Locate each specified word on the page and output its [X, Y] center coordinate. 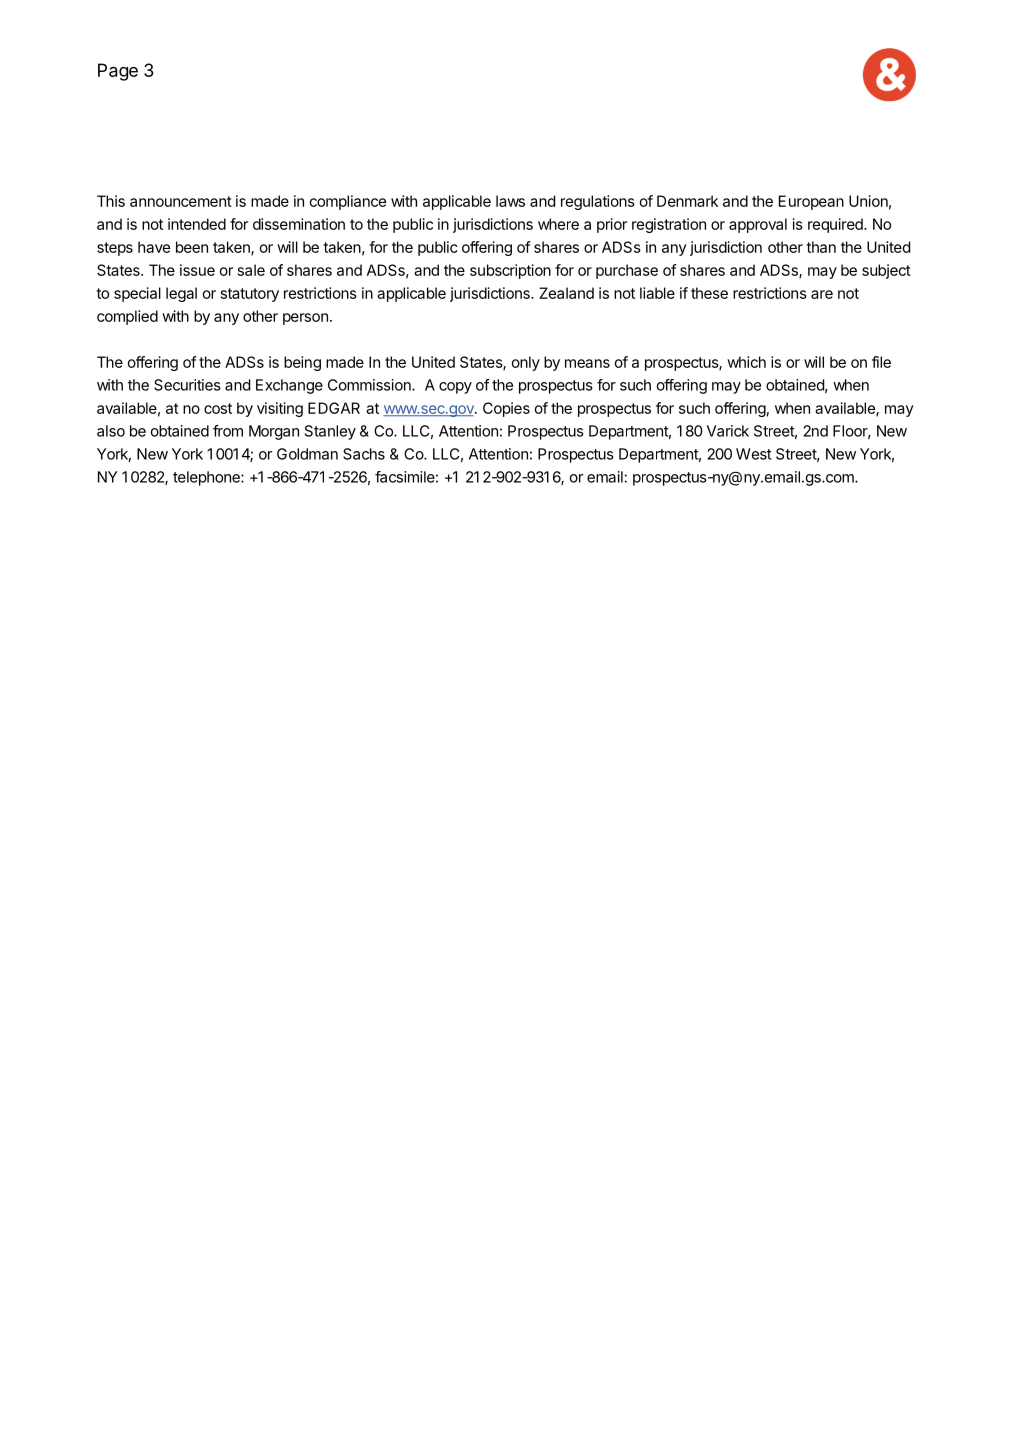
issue [197, 270]
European [811, 202]
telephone [207, 478]
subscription [510, 271]
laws [510, 201]
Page [118, 72]
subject [886, 271]
